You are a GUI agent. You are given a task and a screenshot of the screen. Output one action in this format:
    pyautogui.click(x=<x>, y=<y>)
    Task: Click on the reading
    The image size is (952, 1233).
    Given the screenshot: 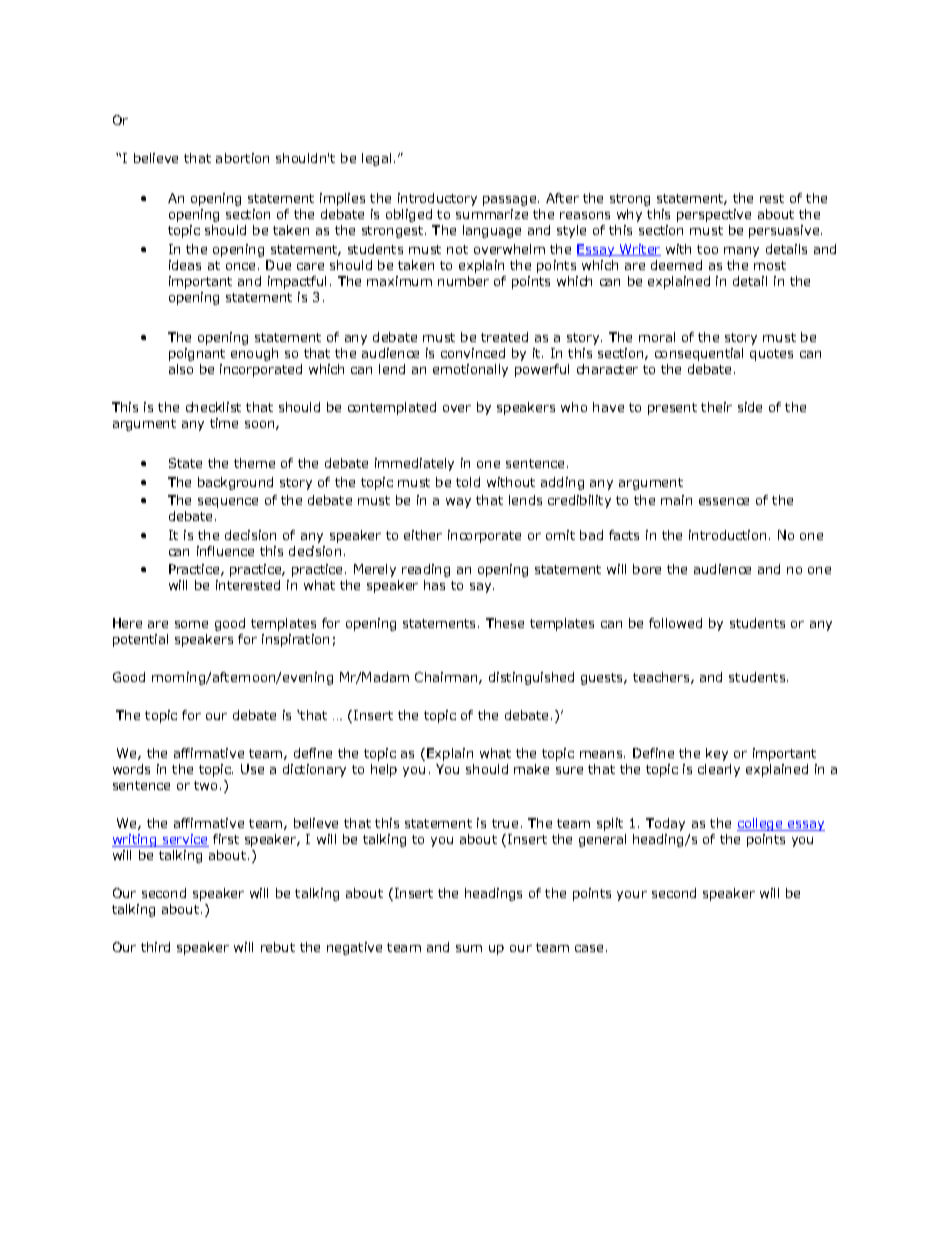 What is the action you would take?
    pyautogui.click(x=426, y=570)
